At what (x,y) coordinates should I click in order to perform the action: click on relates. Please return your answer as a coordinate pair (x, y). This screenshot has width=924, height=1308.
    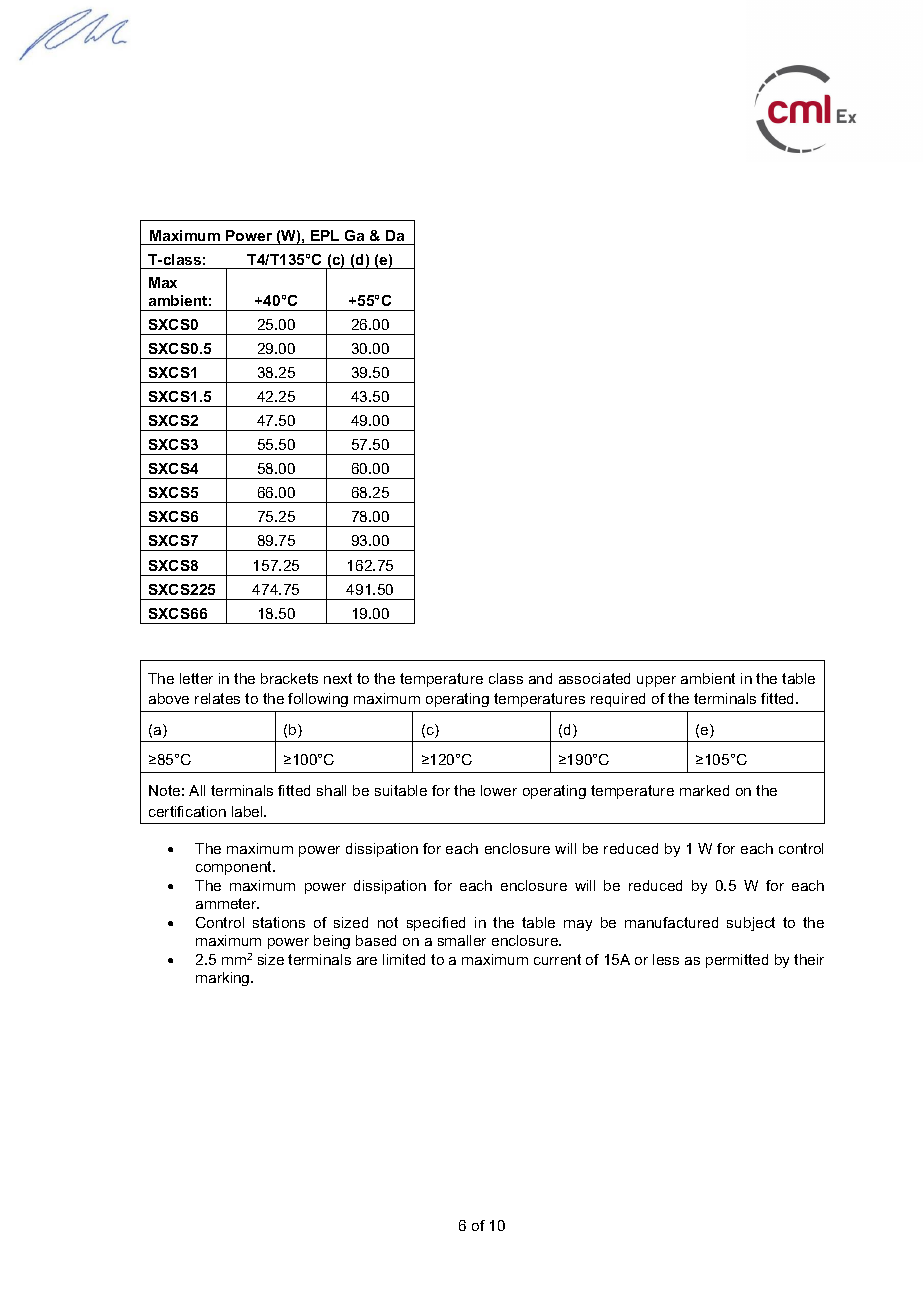
    Looking at the image, I should click on (217, 698).
